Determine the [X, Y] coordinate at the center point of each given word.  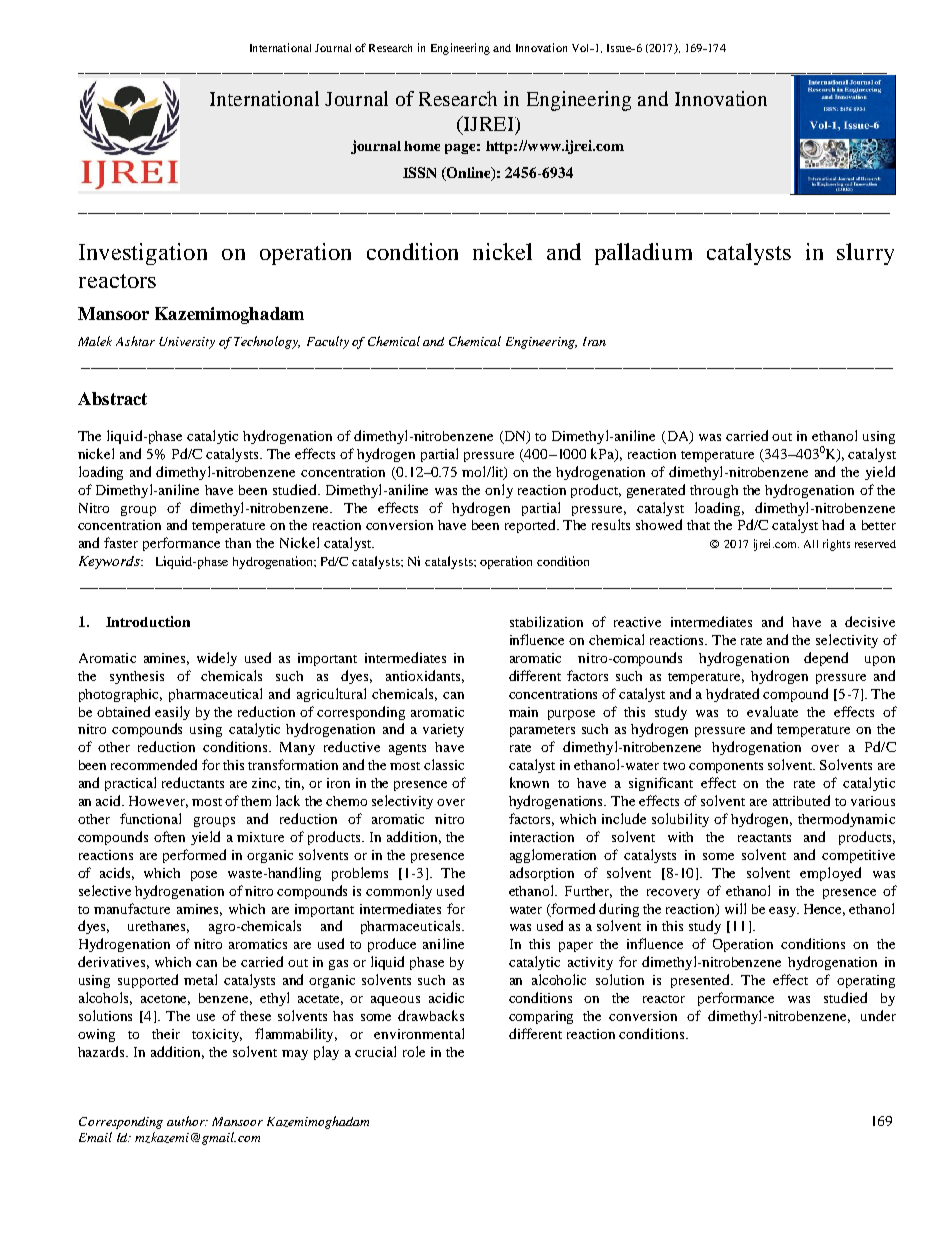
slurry [865, 254]
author [187, 1121]
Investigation [143, 254]
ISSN [419, 172]
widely [217, 659]
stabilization [546, 621]
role [414, 1051]
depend [826, 659]
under [878, 1015]
